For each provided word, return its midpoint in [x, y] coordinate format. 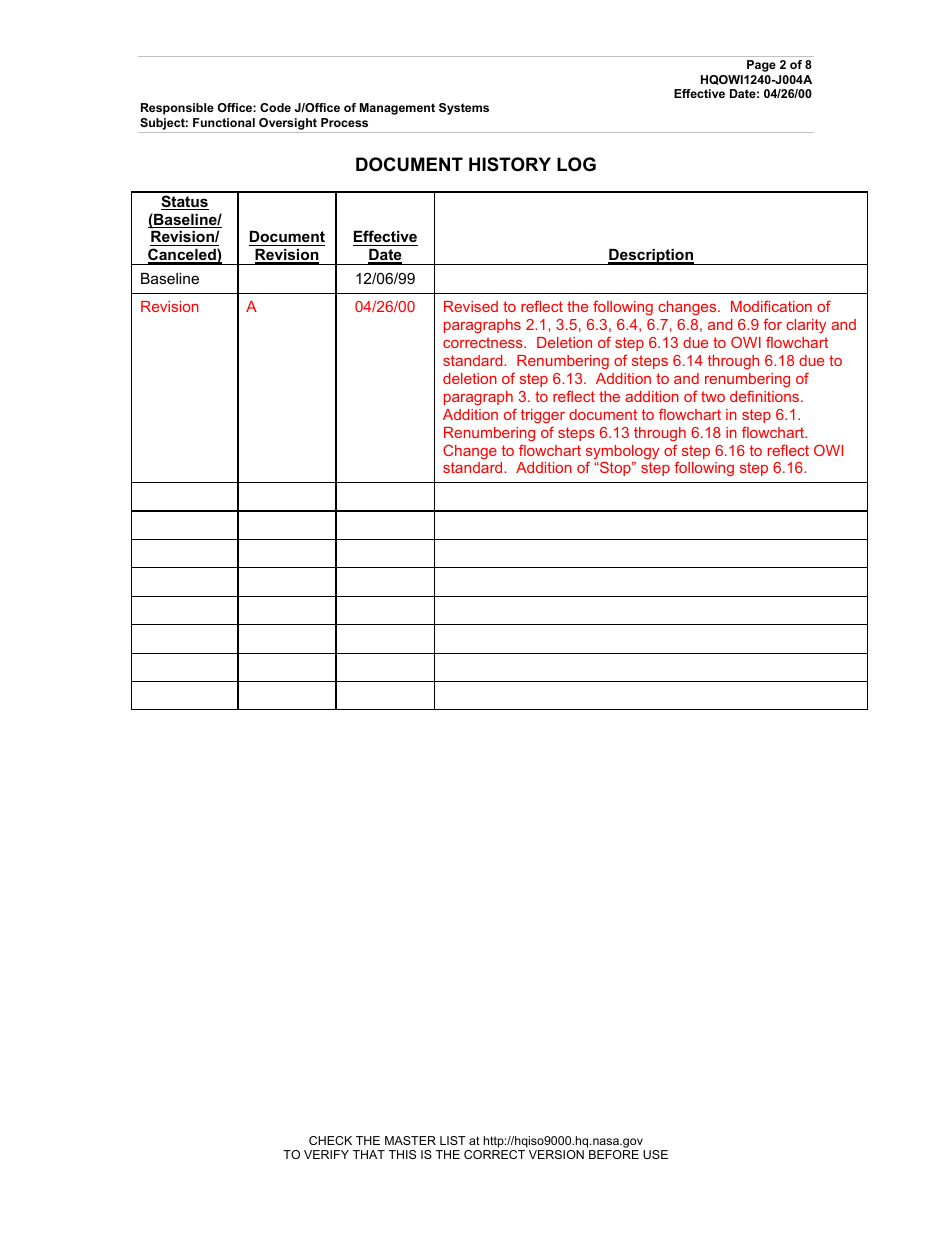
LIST [453, 1140]
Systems [464, 109]
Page [761, 66]
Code [275, 107]
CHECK [330, 1140]
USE [655, 1154]
